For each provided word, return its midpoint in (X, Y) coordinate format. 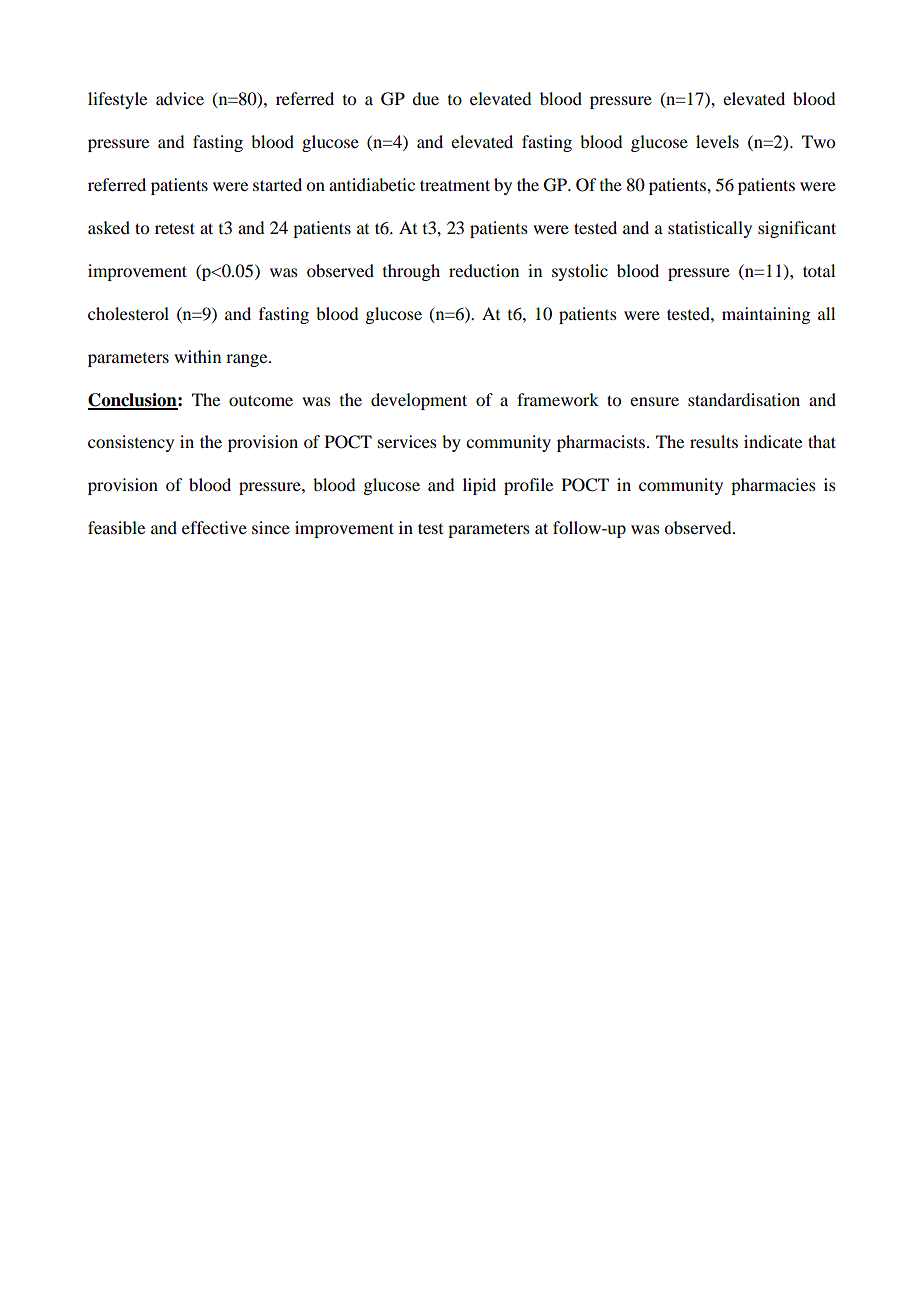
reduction (484, 270)
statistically (710, 229)
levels (717, 141)
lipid (479, 486)
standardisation (744, 399)
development (419, 401)
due (425, 98)
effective (214, 527)
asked (109, 227)
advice (180, 98)
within (197, 356)
